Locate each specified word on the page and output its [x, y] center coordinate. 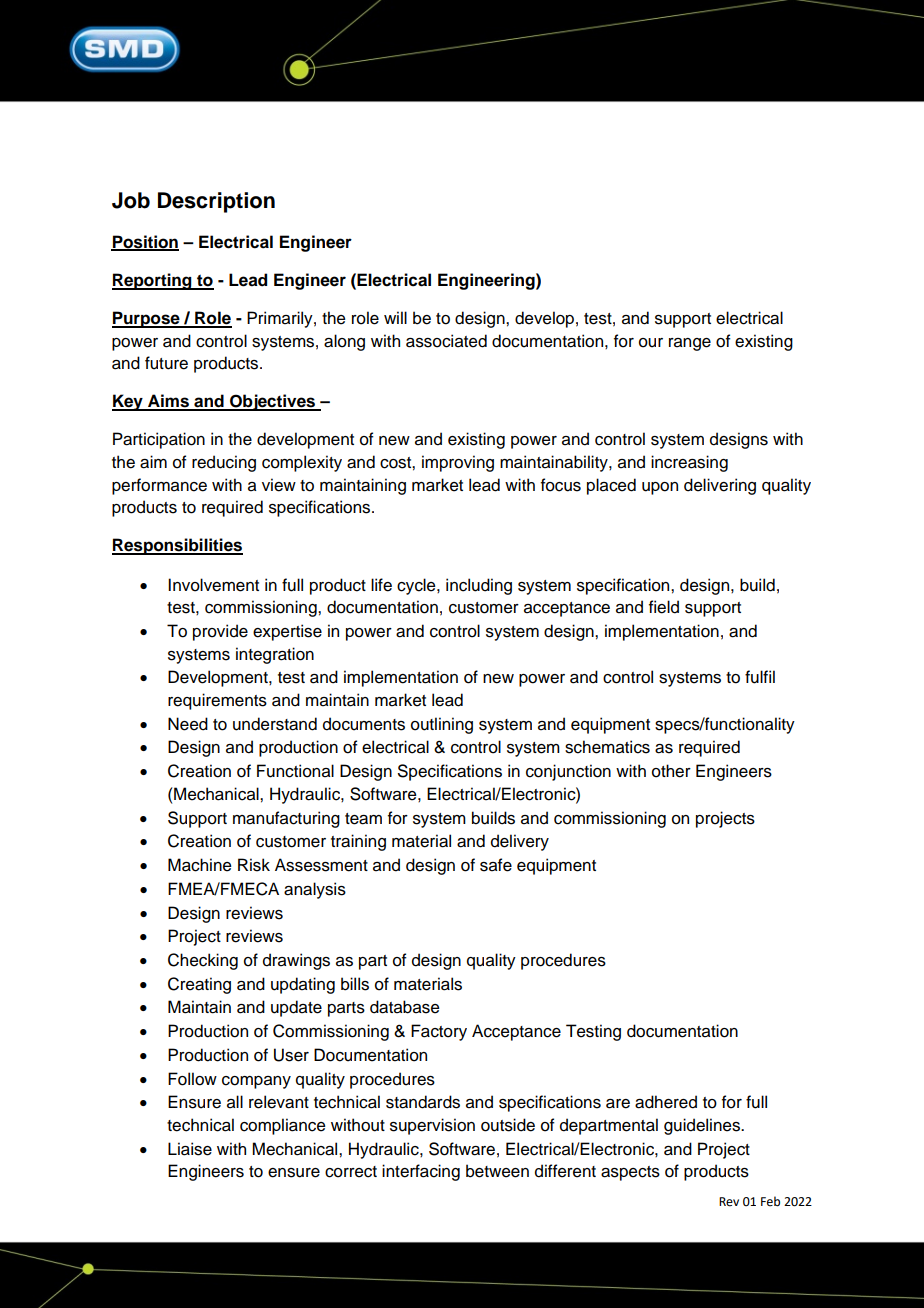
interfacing [421, 1172]
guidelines [703, 1126]
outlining [442, 725]
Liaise [190, 1149]
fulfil [760, 677]
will [395, 317]
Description [216, 202]
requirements [217, 701]
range [690, 344]
